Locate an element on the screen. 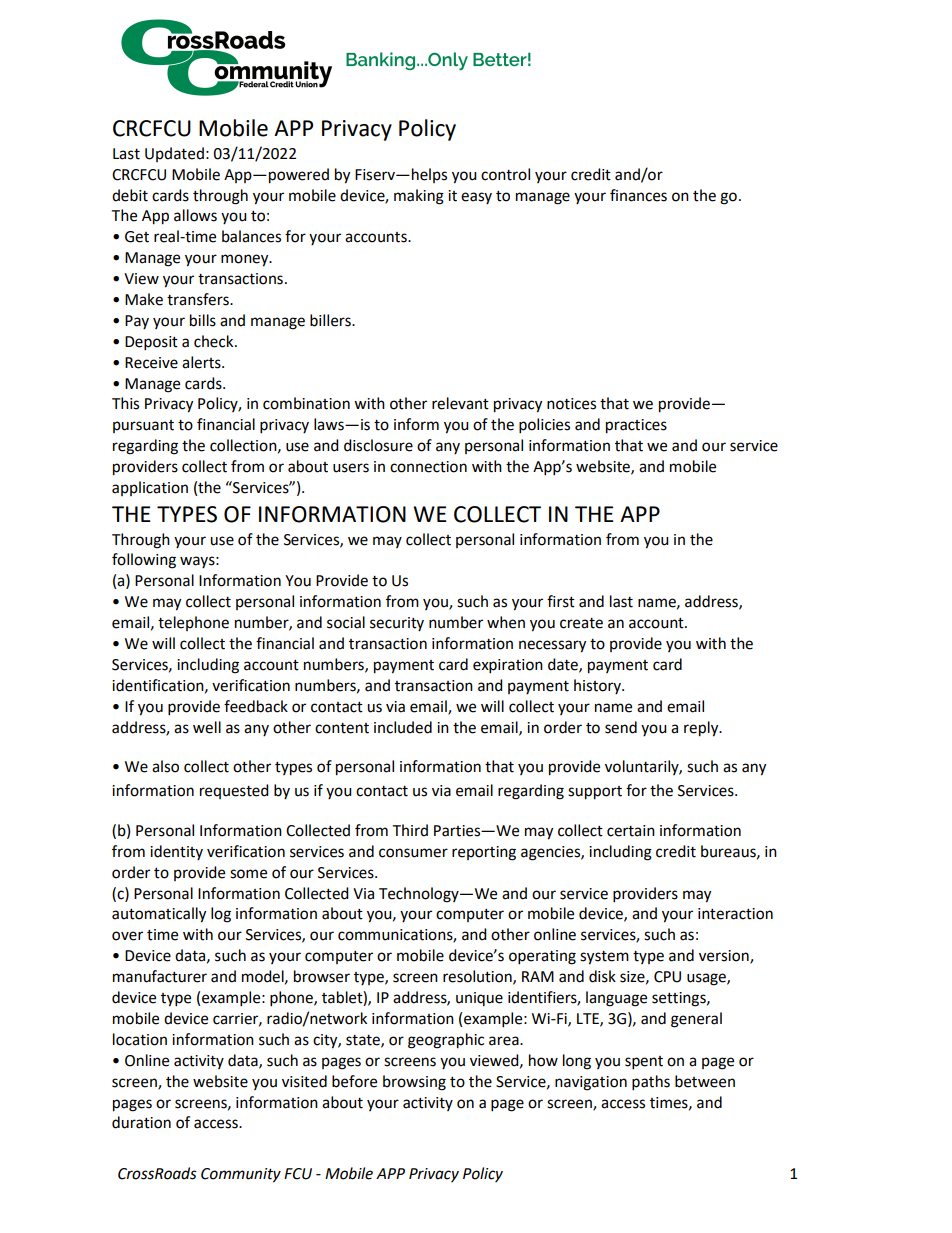 This screenshot has width=952, height=1233. practices is located at coordinates (636, 426).
